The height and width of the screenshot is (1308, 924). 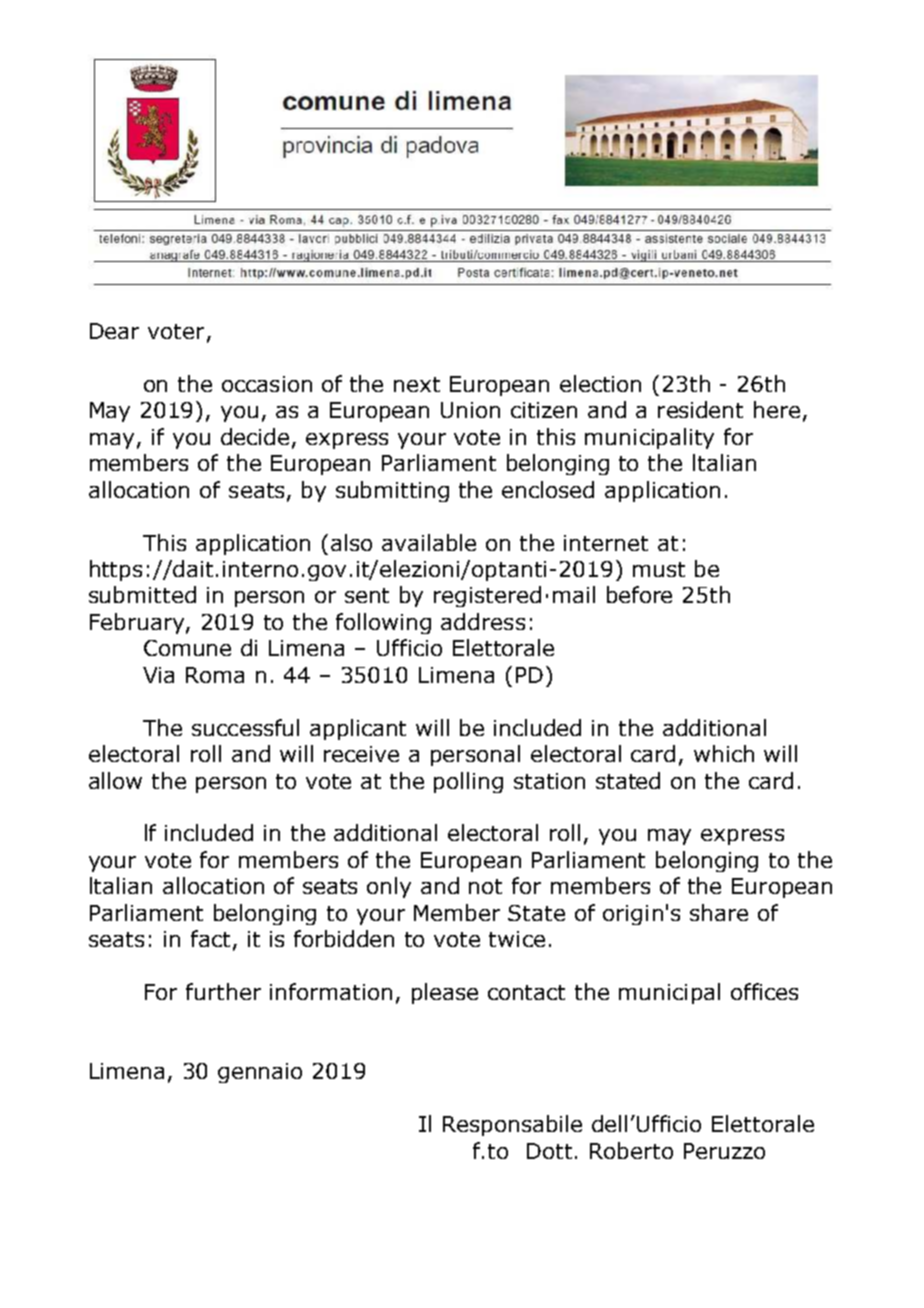 What do you see at coordinates (724, 753) in the screenshot?
I see `which` at bounding box center [724, 753].
